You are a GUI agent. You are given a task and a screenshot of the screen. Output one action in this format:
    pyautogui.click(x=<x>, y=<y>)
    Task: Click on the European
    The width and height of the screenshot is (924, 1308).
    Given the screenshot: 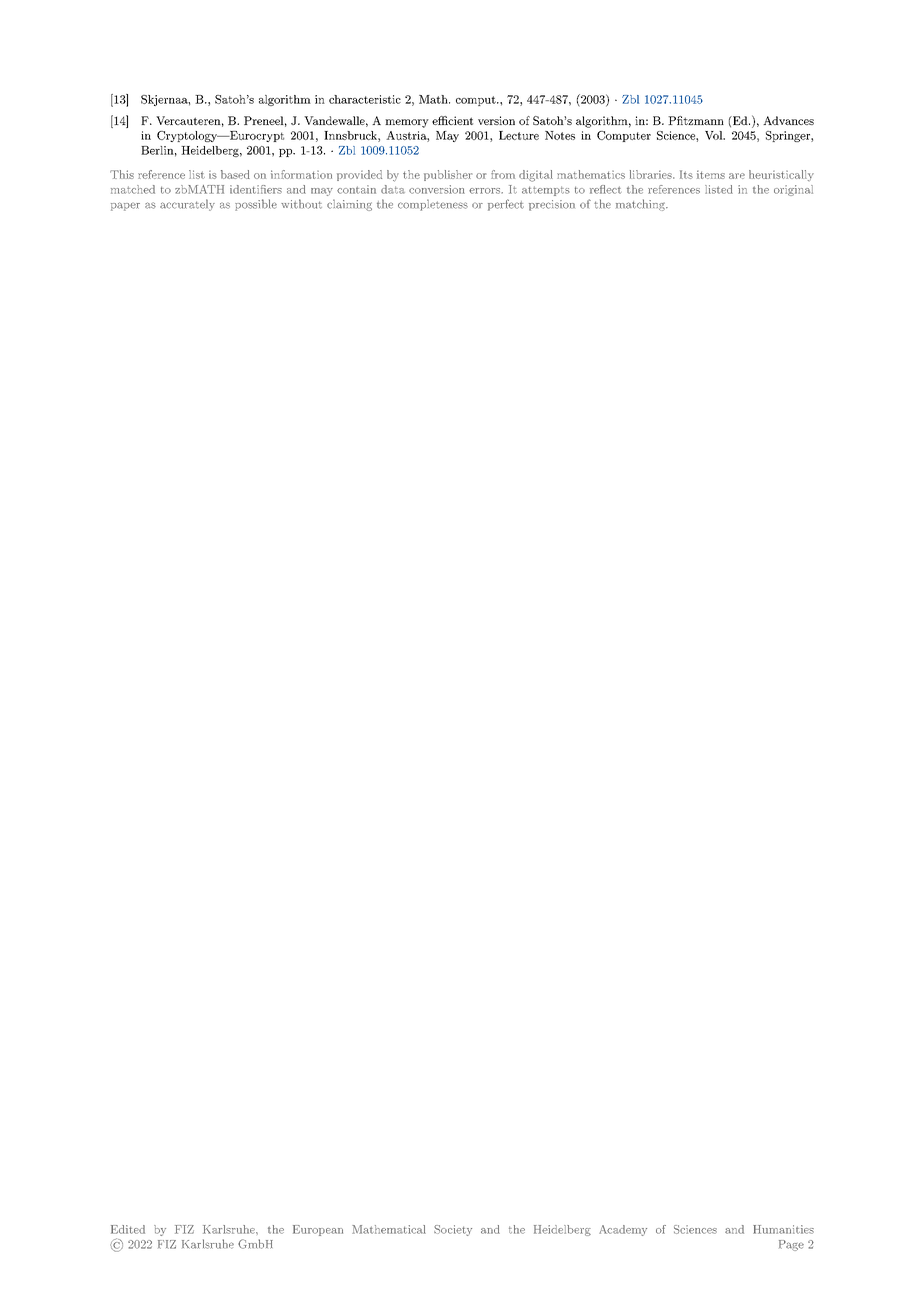 What is the action you would take?
    pyautogui.click(x=318, y=1230)
